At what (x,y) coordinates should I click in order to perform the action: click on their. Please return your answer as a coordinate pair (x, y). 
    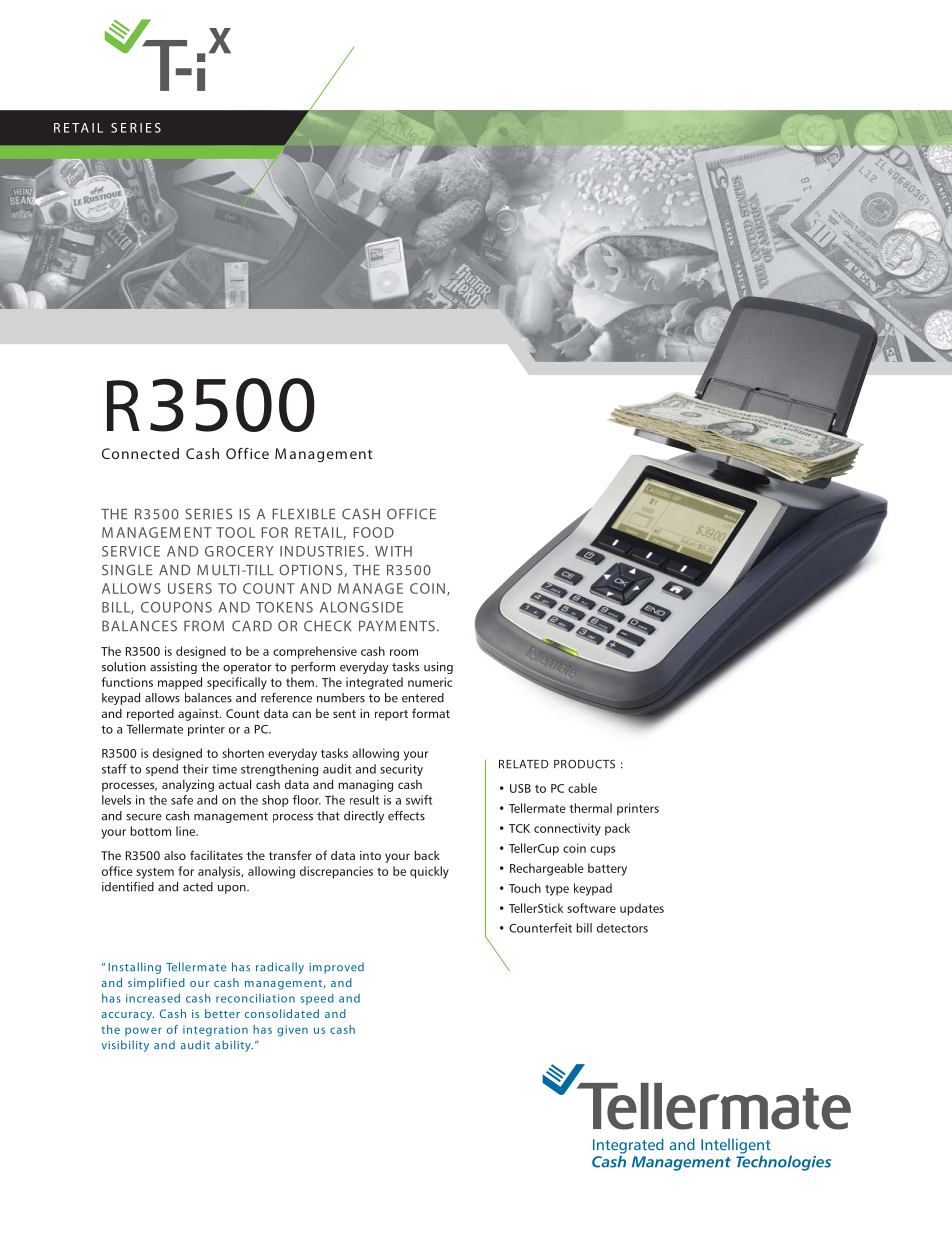
    Looking at the image, I should click on (196, 769).
